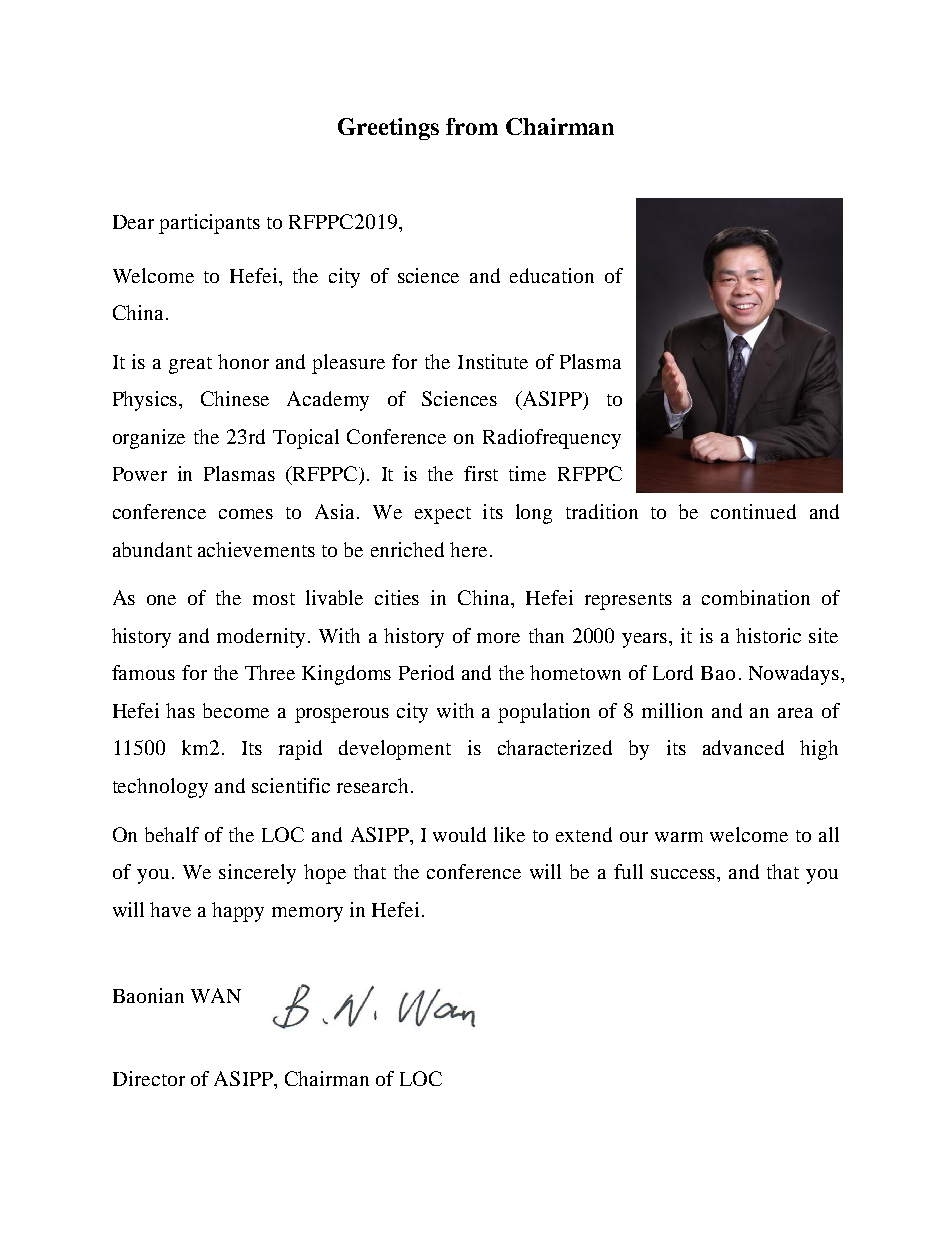 The height and width of the page is (1233, 952). Describe the element at coordinates (552, 439) in the page. I see `Radiofrequency` at that location.
